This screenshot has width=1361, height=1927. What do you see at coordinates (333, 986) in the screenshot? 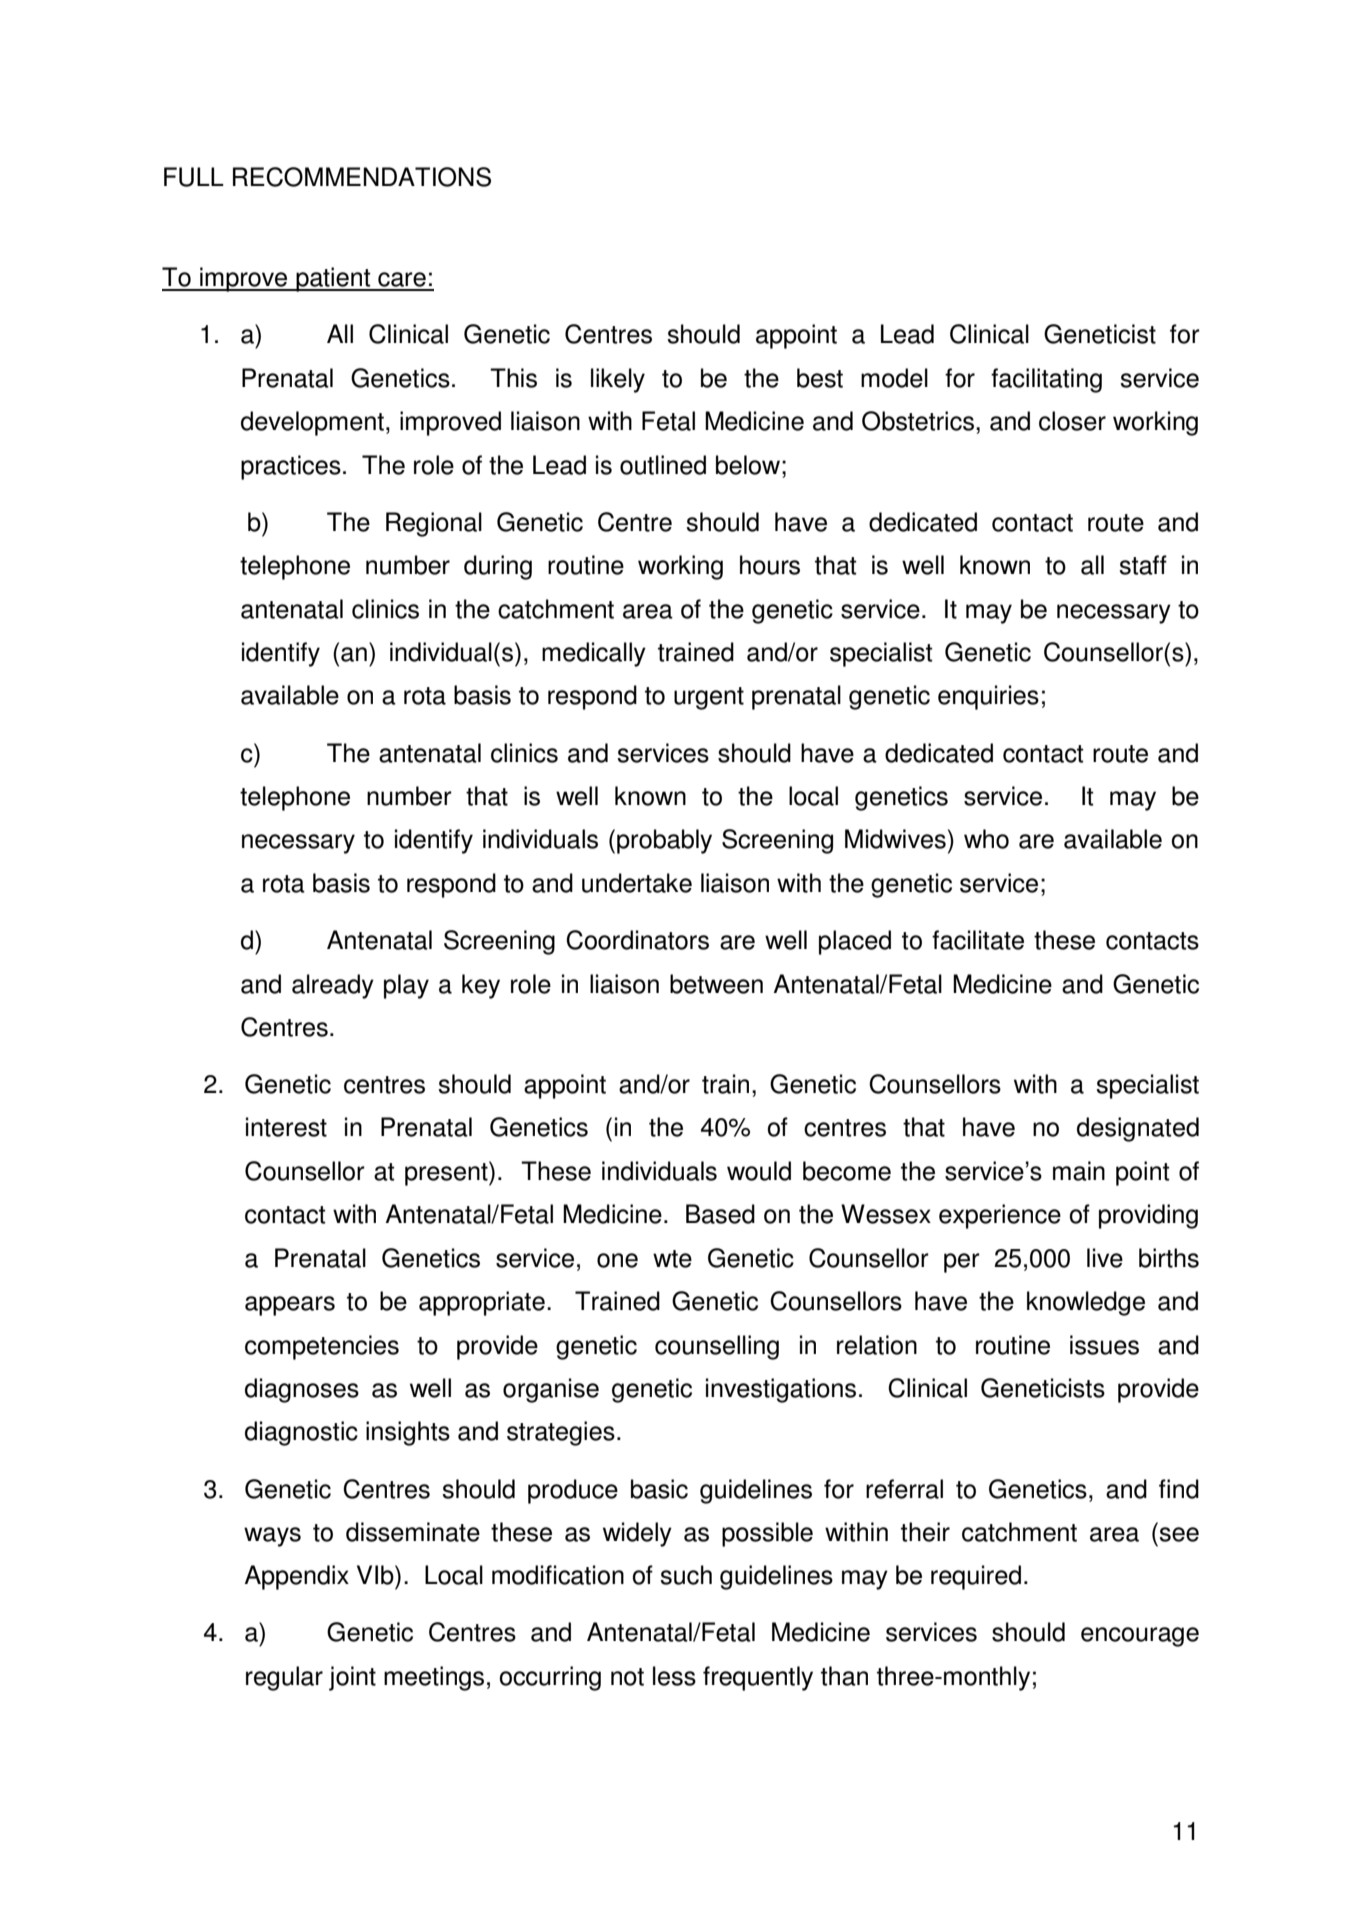
I see `already` at bounding box center [333, 986].
